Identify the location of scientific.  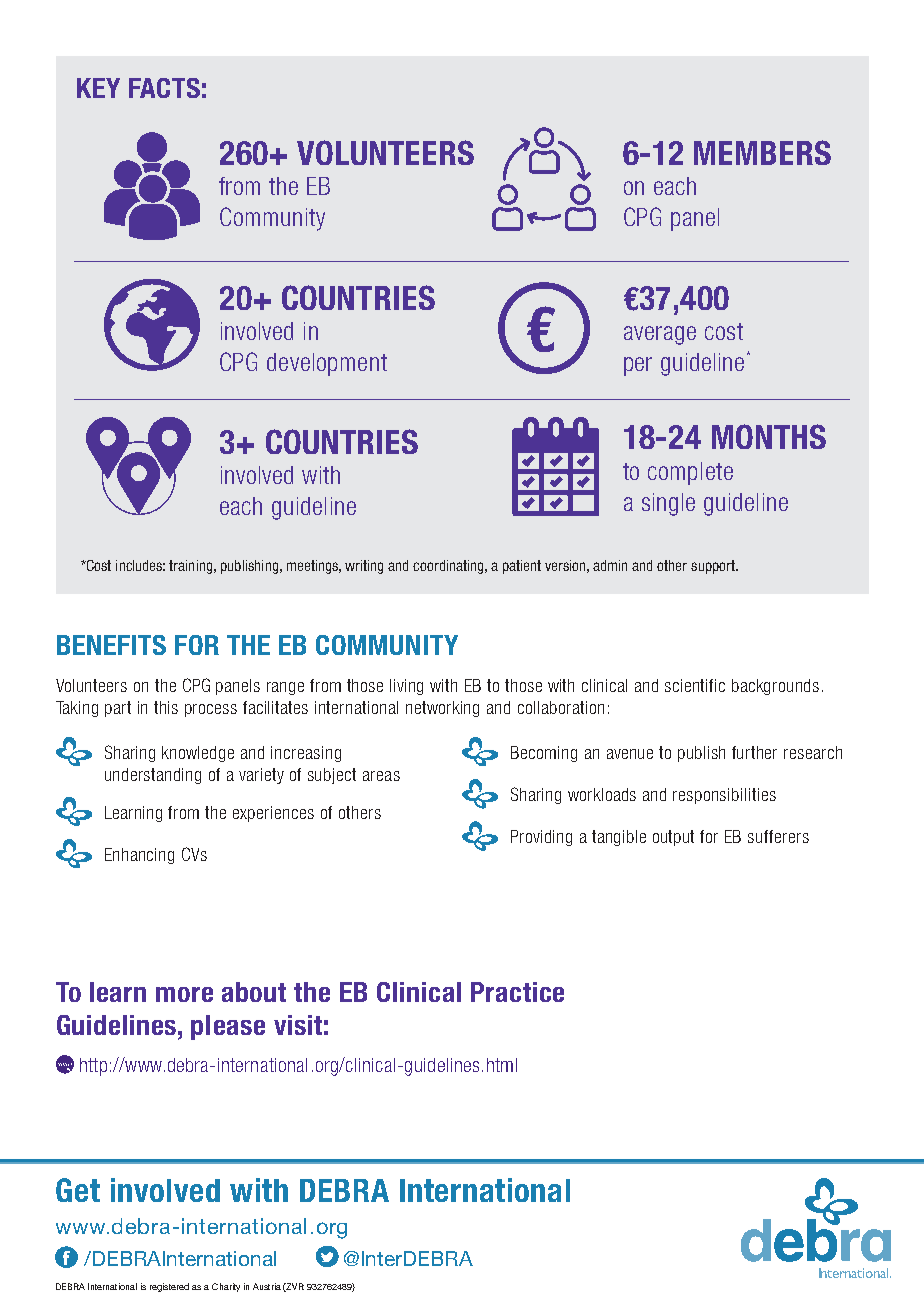
(695, 685).
